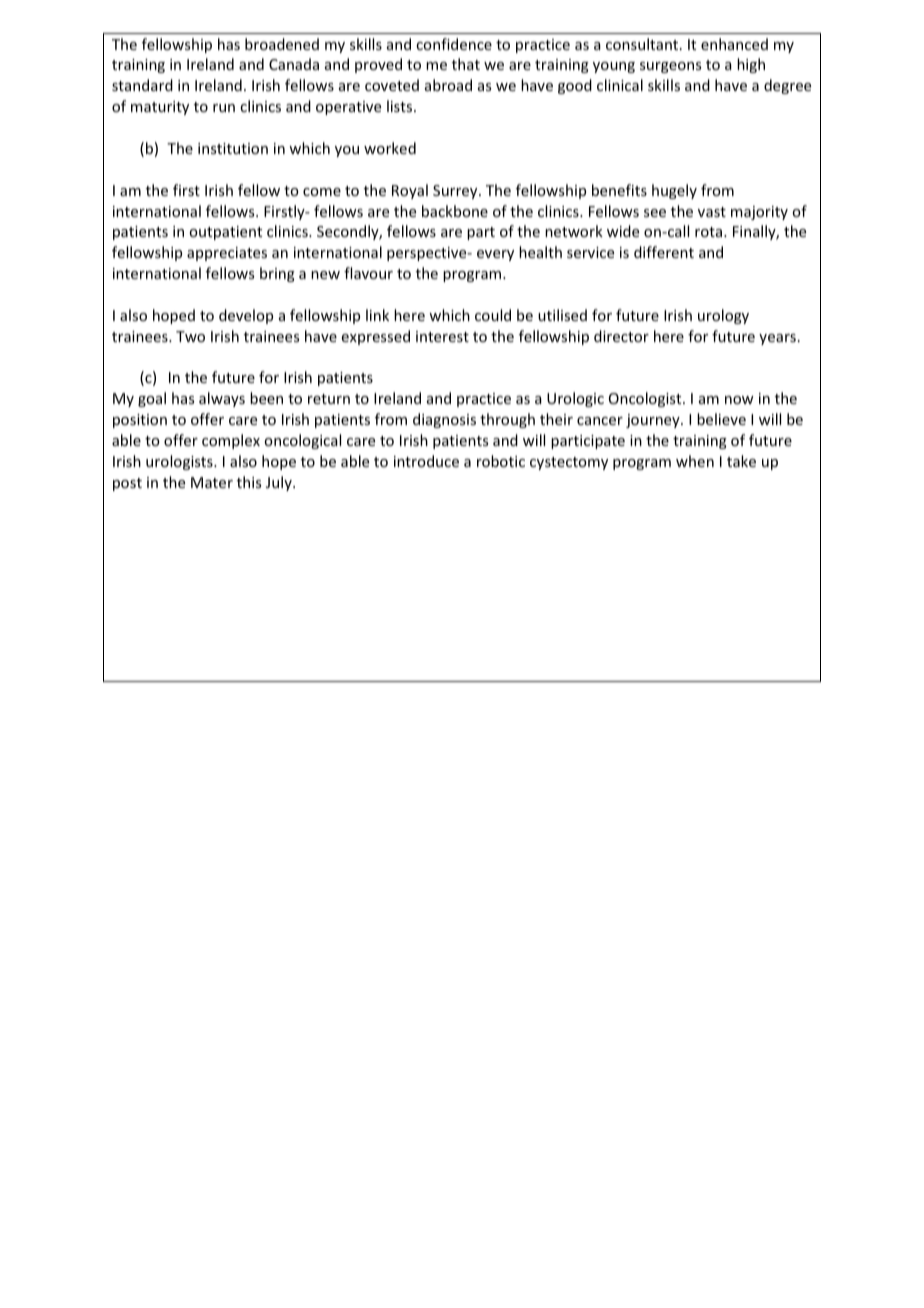  Describe the element at coordinates (734, 44) in the page. I see `enhanced` at that location.
